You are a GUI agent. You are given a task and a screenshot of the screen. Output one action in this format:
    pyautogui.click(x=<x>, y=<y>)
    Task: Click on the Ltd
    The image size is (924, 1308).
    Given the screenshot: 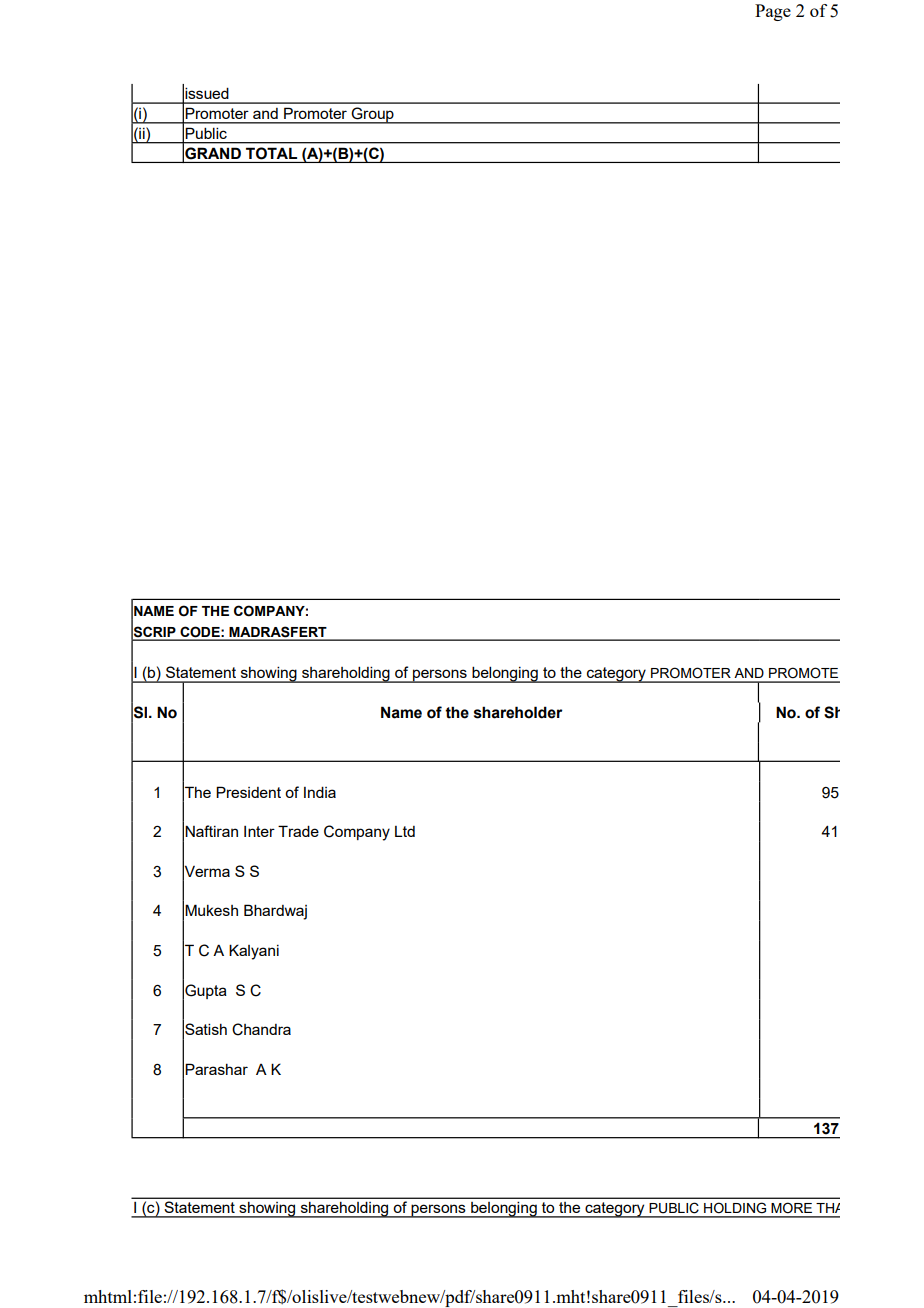 What is the action you would take?
    pyautogui.click(x=405, y=831)
